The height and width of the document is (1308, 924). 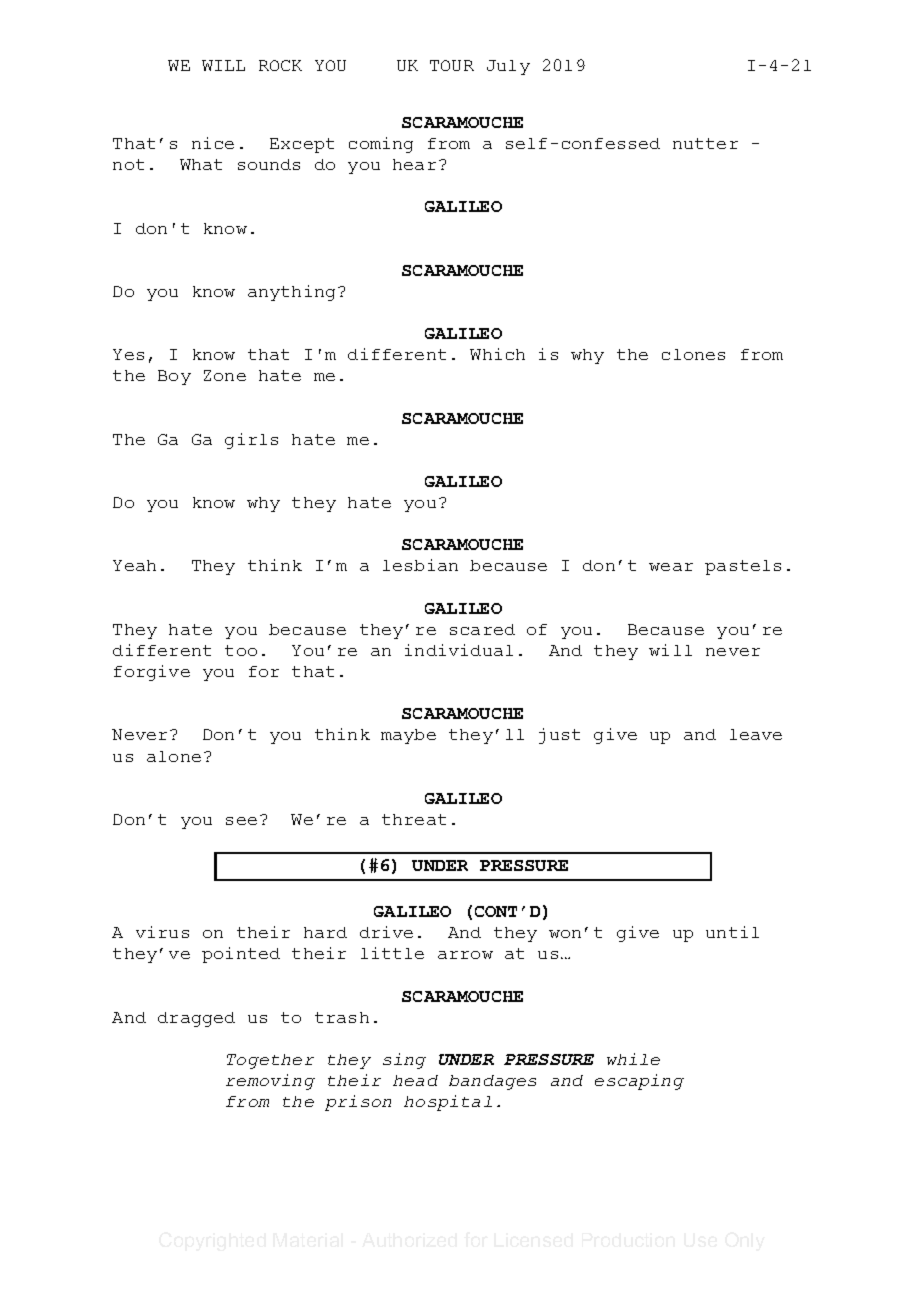 What do you see at coordinates (415, 1080) in the document?
I see `head` at bounding box center [415, 1080].
